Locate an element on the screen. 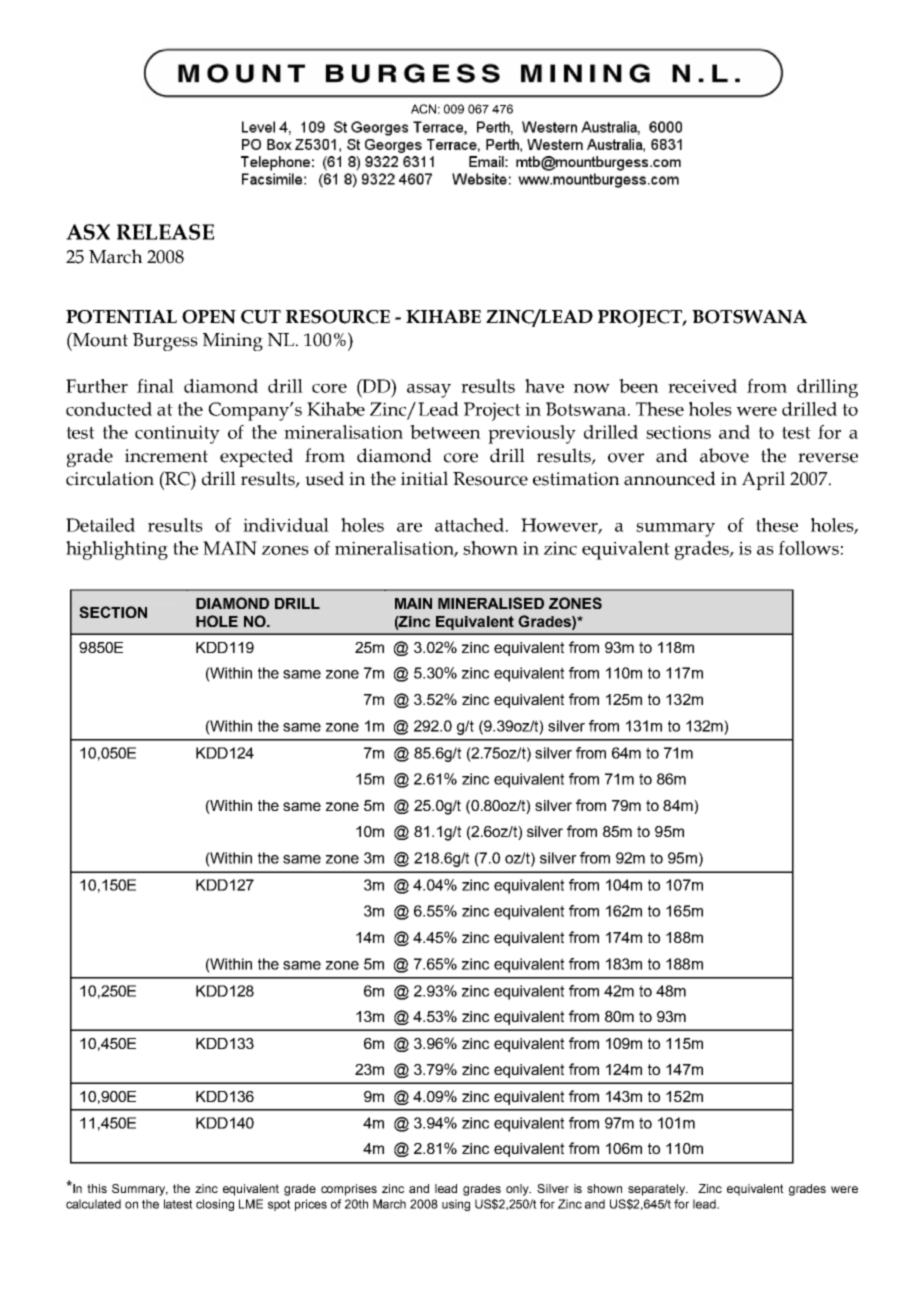 This screenshot has height=1308, width=924. only is located at coordinates (518, 1190).
